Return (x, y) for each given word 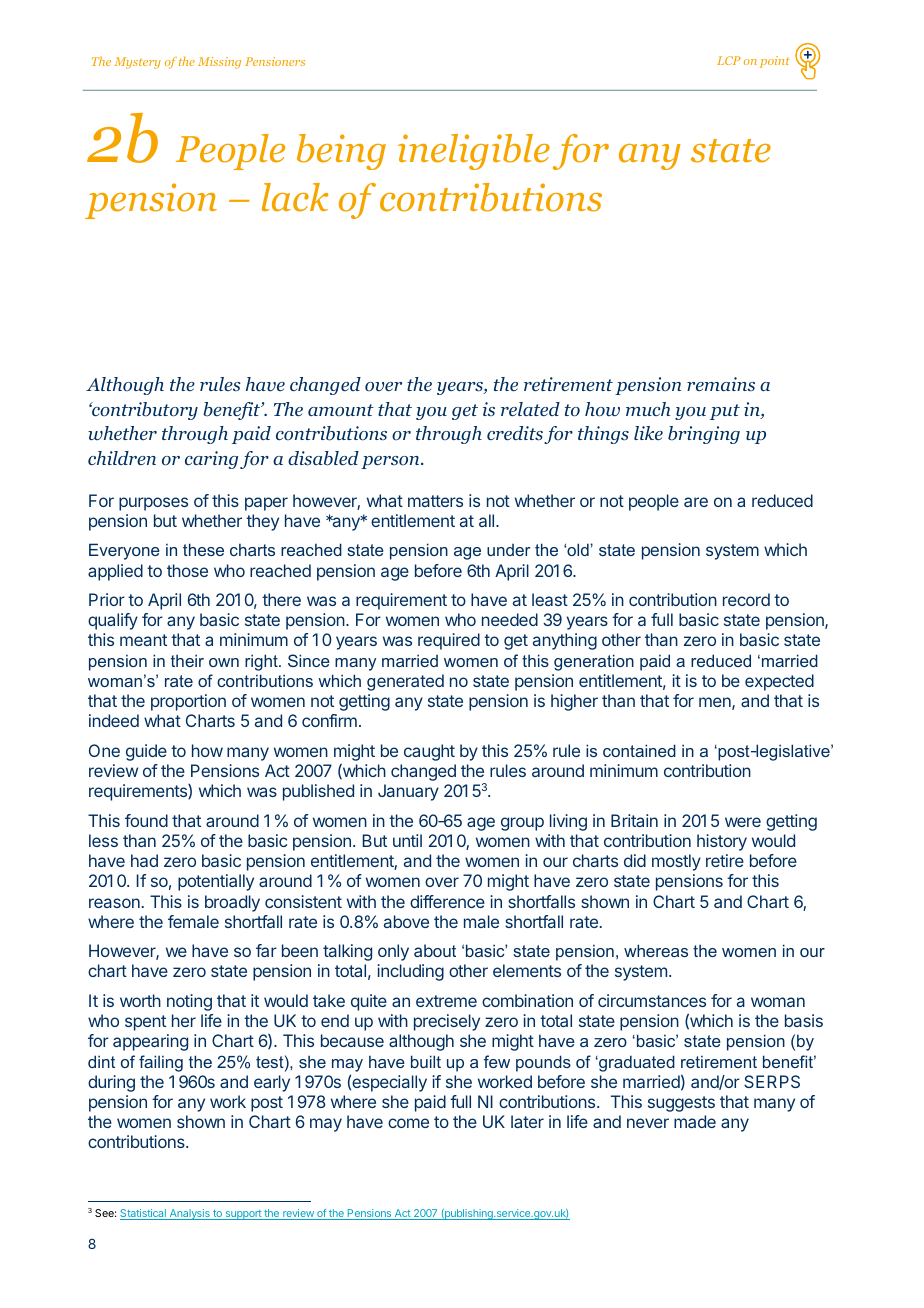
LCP (729, 60)
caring (211, 460)
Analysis (189, 1214)
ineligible (474, 152)
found (146, 820)
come (408, 1123)
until (407, 840)
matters (435, 501)
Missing (219, 63)
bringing (704, 435)
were (743, 822)
